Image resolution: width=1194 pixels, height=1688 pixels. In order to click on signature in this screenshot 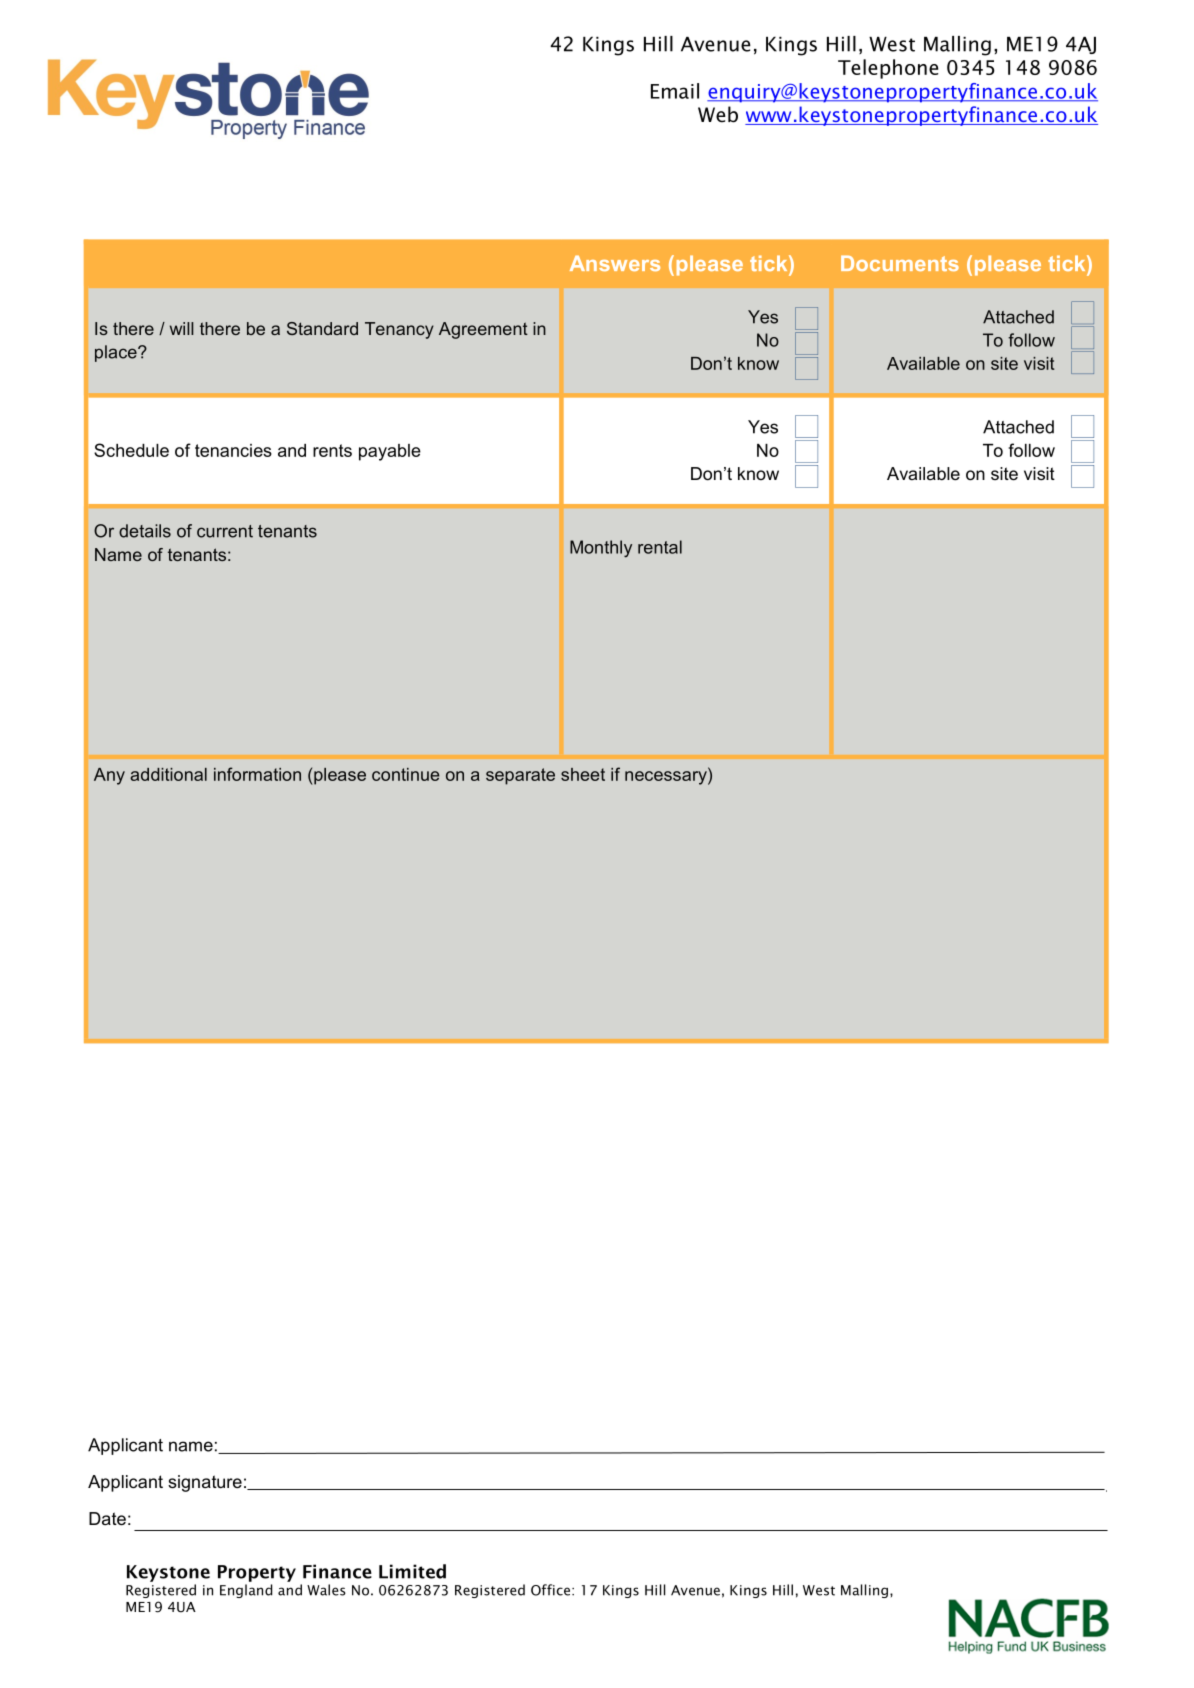, I will do `click(205, 1483)`.
